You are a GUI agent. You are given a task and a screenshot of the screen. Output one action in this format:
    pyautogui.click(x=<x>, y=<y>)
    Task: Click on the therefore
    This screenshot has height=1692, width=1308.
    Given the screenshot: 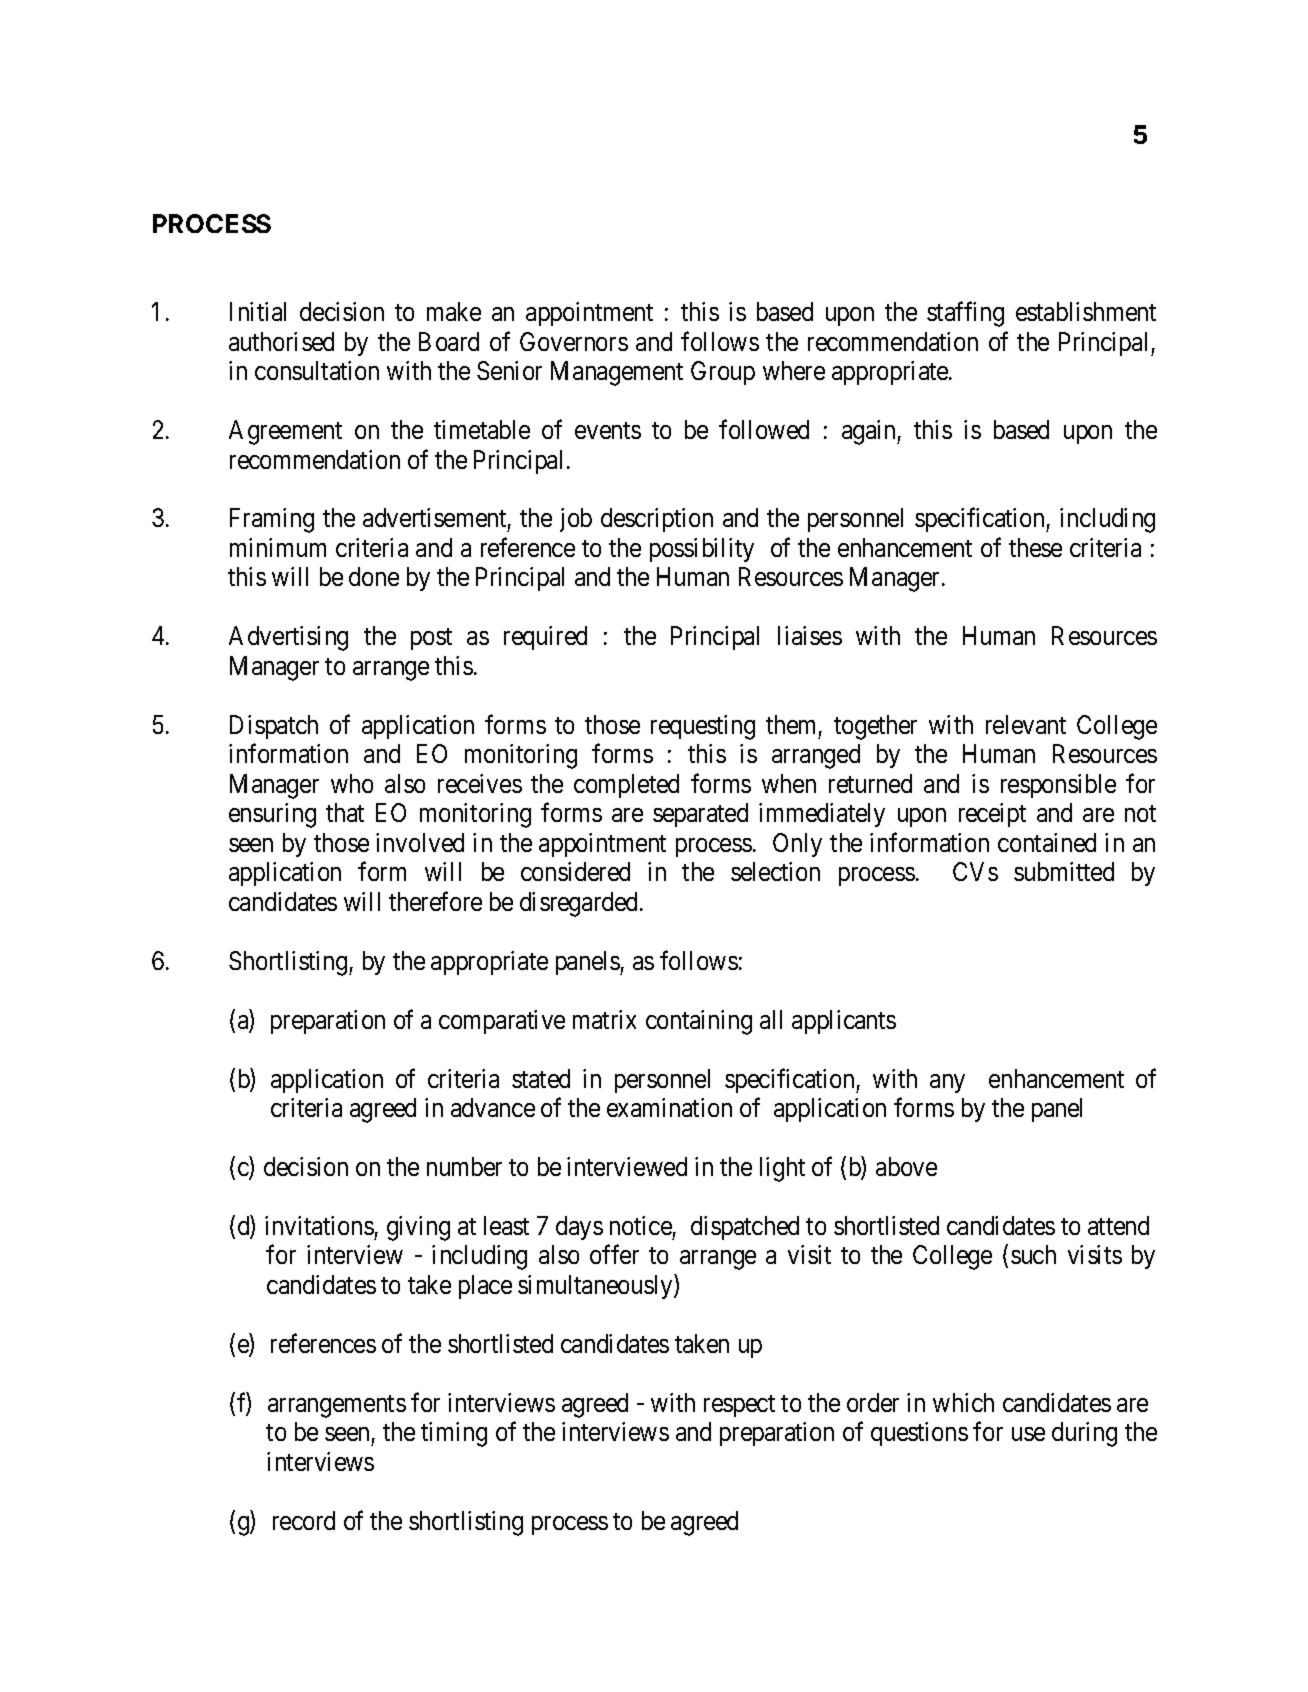 What is the action you would take?
    pyautogui.click(x=435, y=901)
